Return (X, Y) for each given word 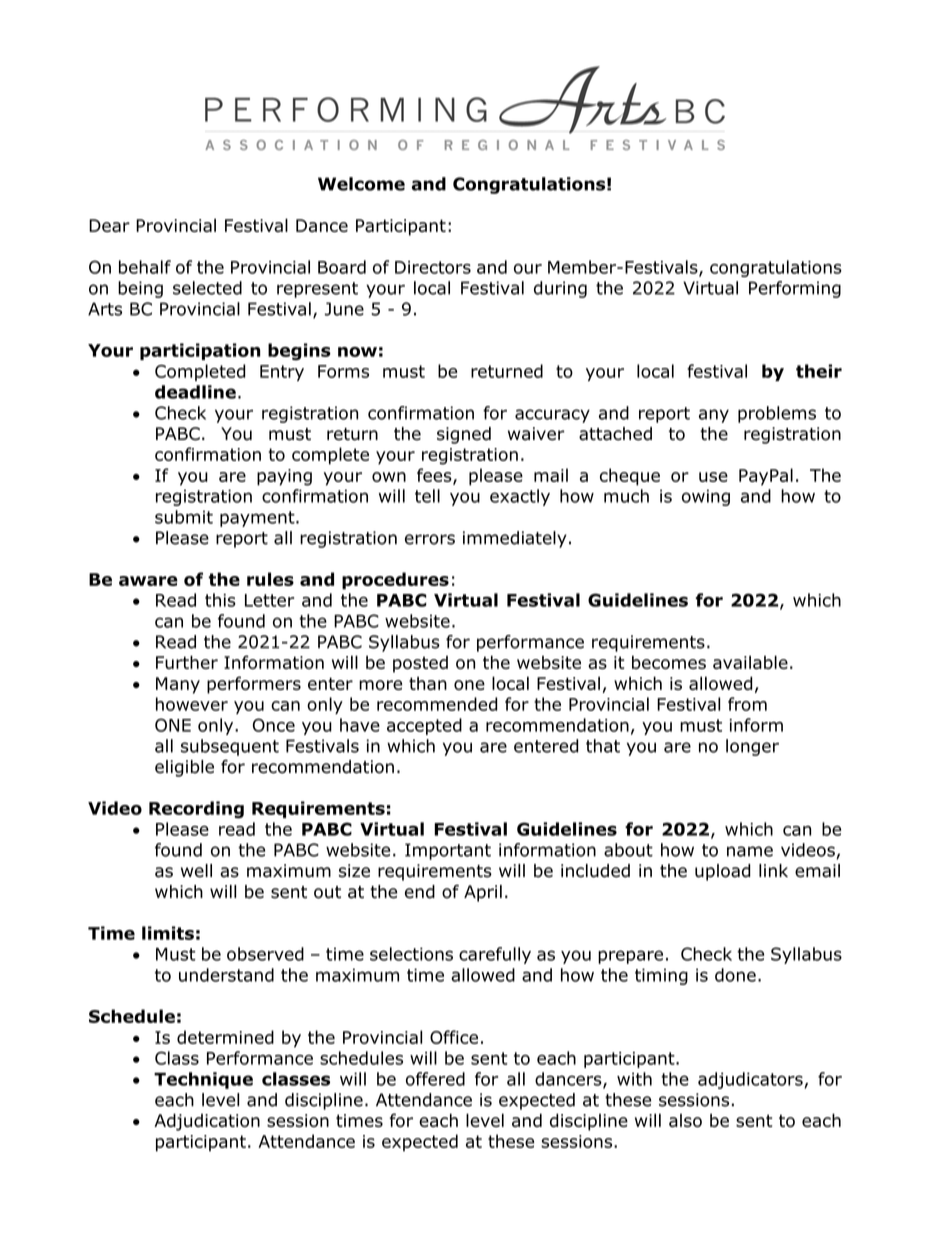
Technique (203, 1080)
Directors (433, 267)
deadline (195, 392)
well (196, 871)
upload (722, 872)
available (750, 662)
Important (448, 851)
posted (420, 664)
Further (187, 662)
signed (464, 435)
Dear (109, 225)
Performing (795, 289)
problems (777, 414)
